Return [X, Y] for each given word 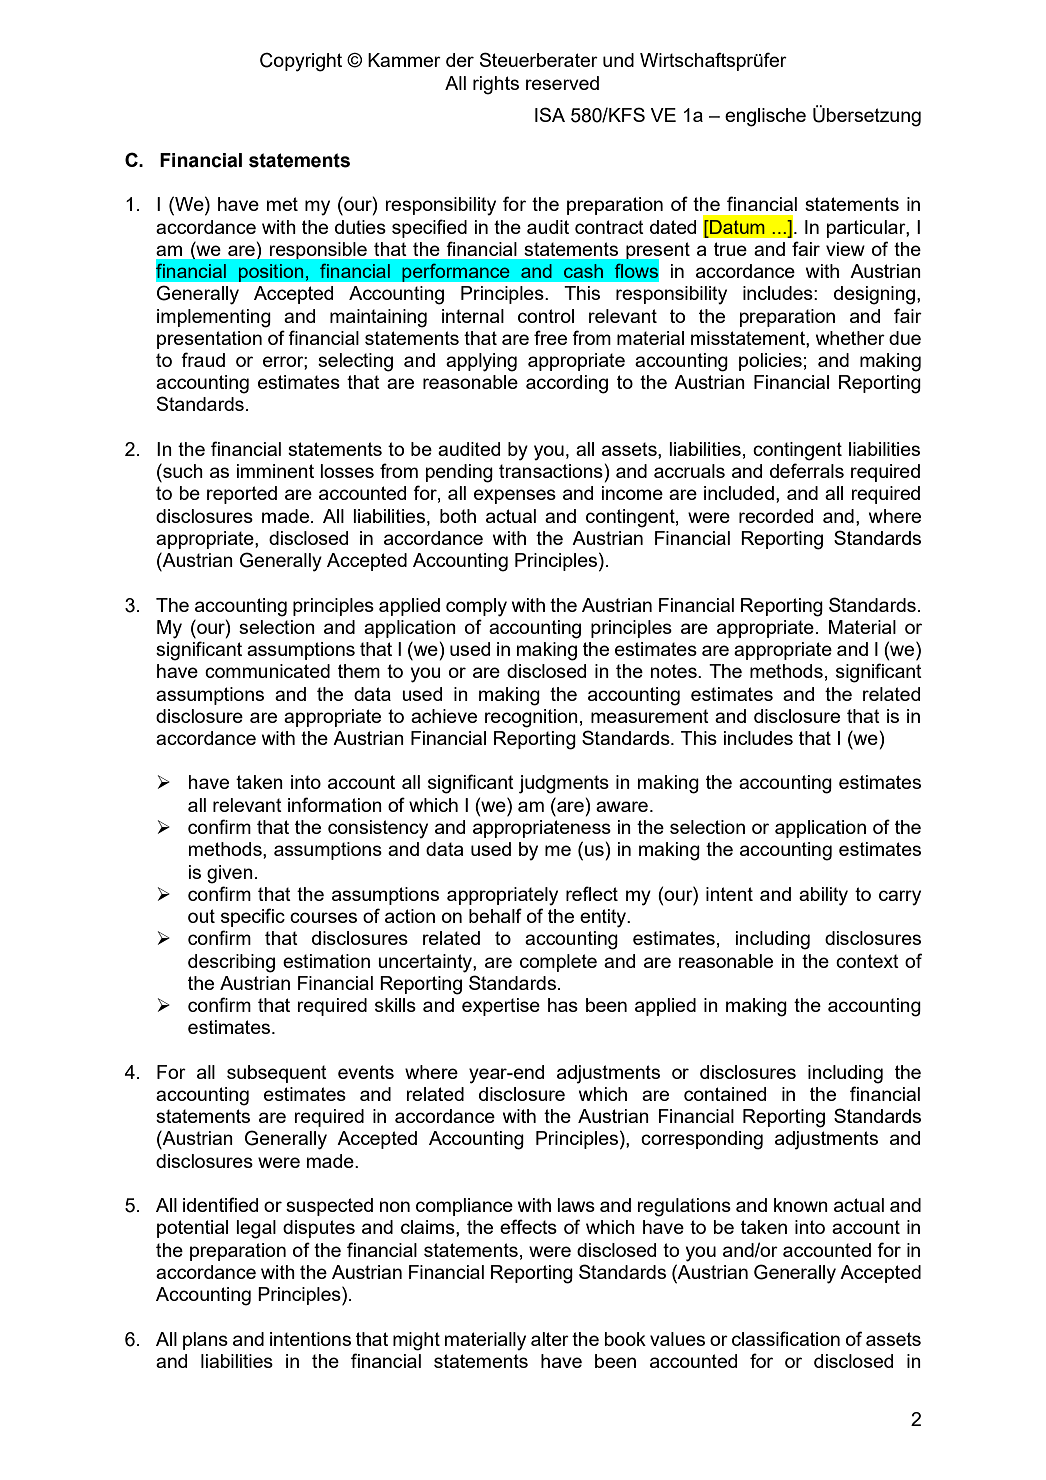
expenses [515, 496]
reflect [592, 893]
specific [253, 917]
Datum [736, 227]
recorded [776, 516]
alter [550, 1339]
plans [205, 1341]
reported [242, 495]
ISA [550, 114]
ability [823, 896]
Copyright [301, 62]
